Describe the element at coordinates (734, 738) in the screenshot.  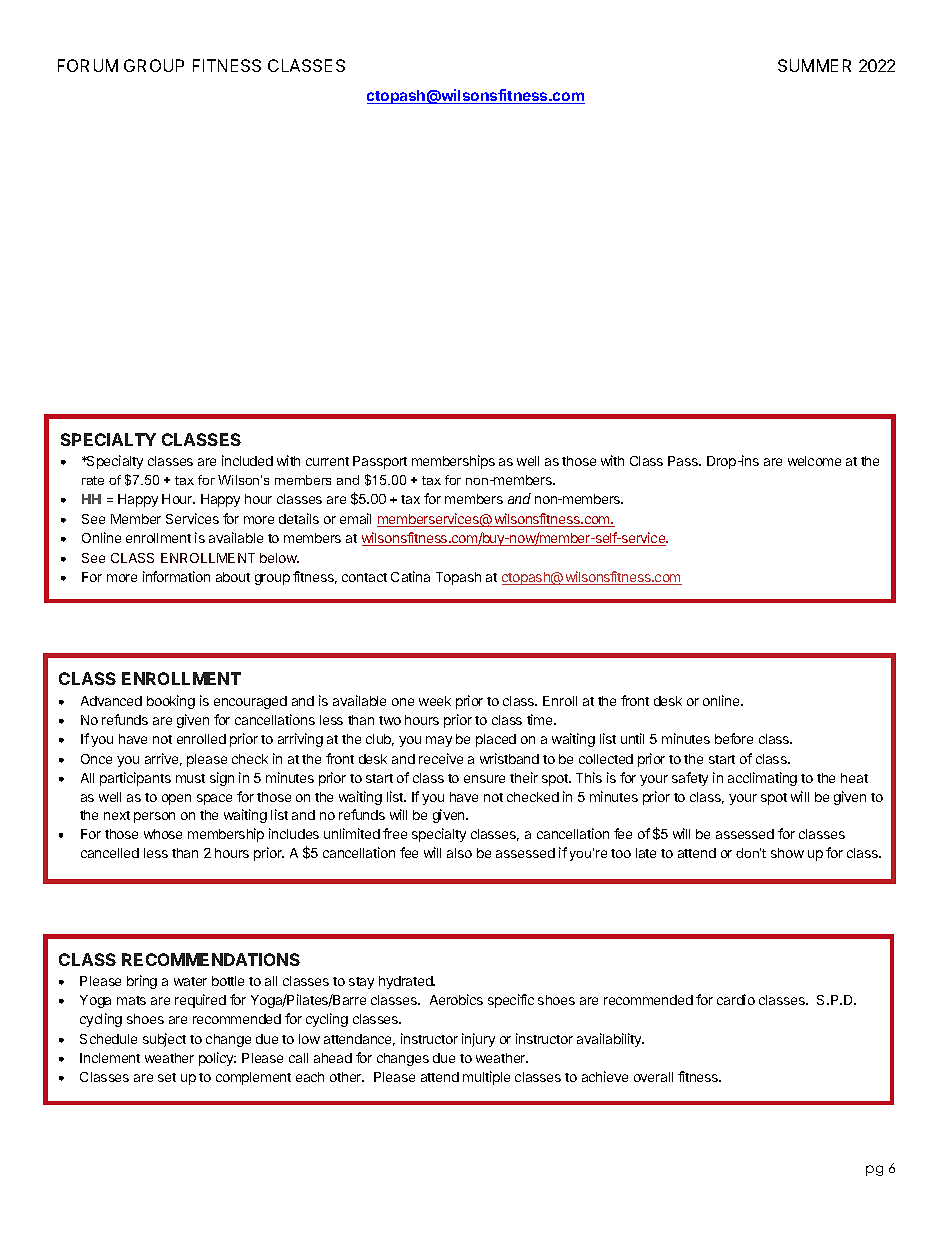
I see `before` at that location.
